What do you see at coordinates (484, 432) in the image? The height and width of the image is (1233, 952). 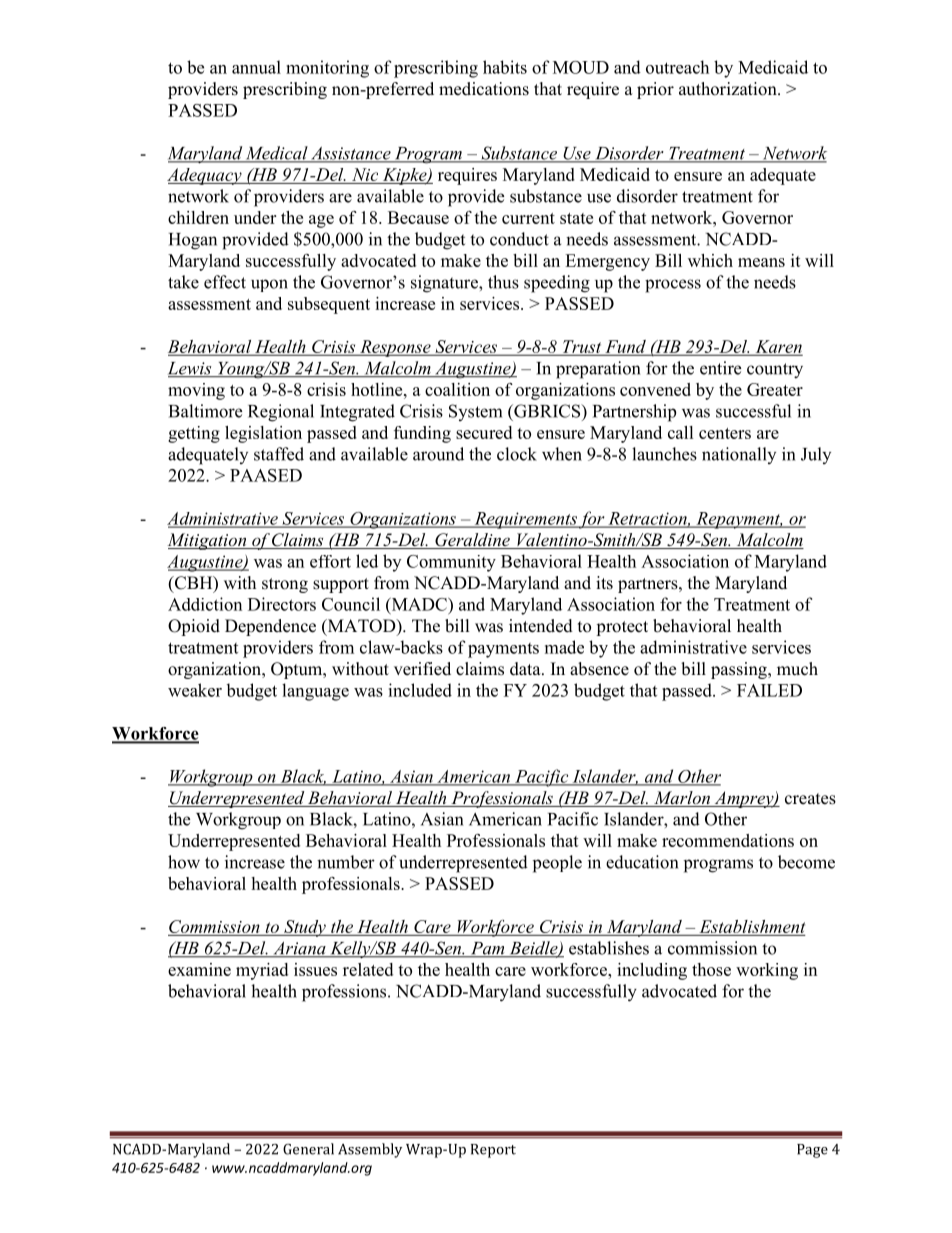 I see `secured` at bounding box center [484, 432].
